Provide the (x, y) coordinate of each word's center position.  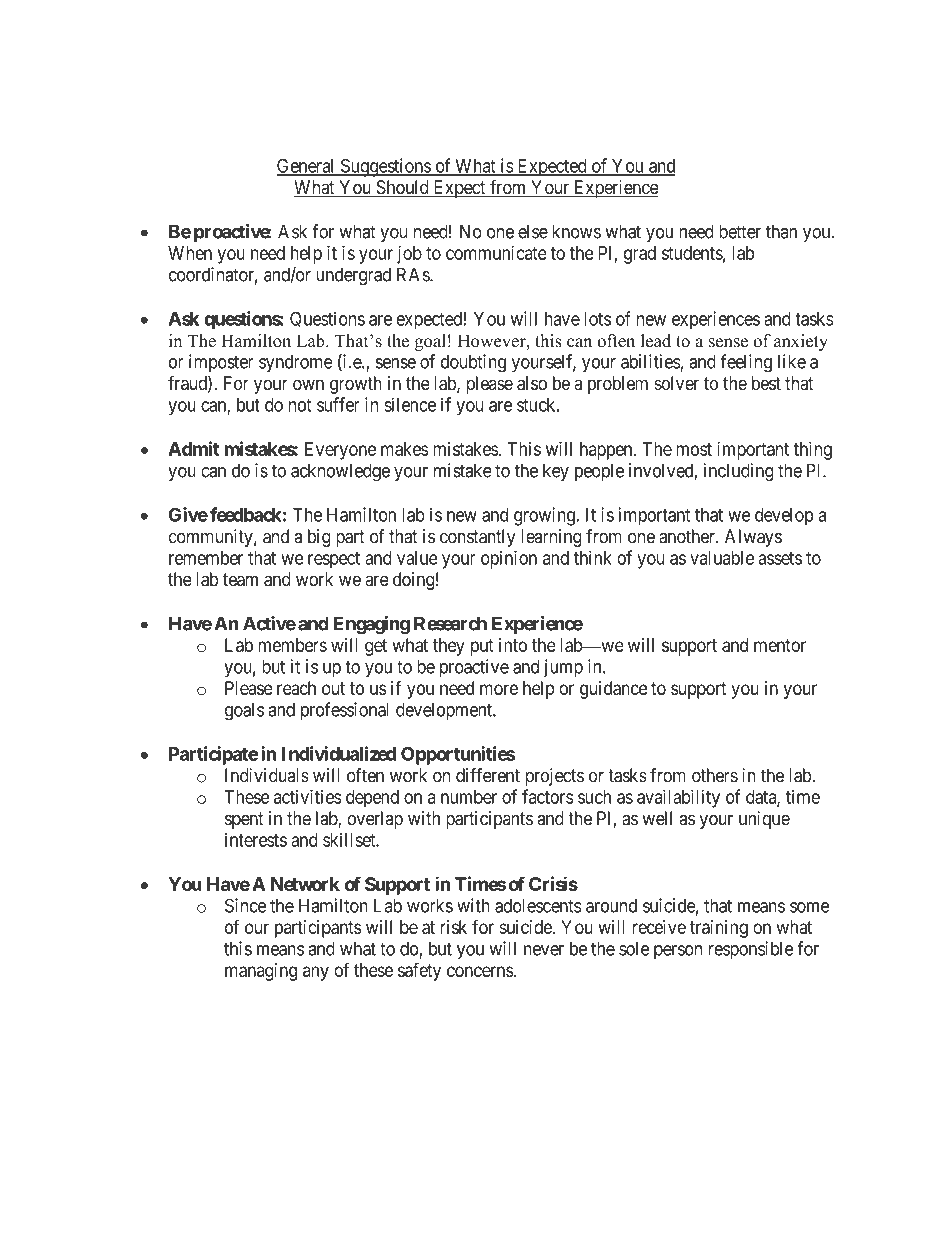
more (499, 689)
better (740, 231)
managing (261, 972)
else (533, 231)
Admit (193, 448)
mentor (780, 645)
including (739, 472)
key (556, 472)
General (306, 166)
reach (296, 688)
